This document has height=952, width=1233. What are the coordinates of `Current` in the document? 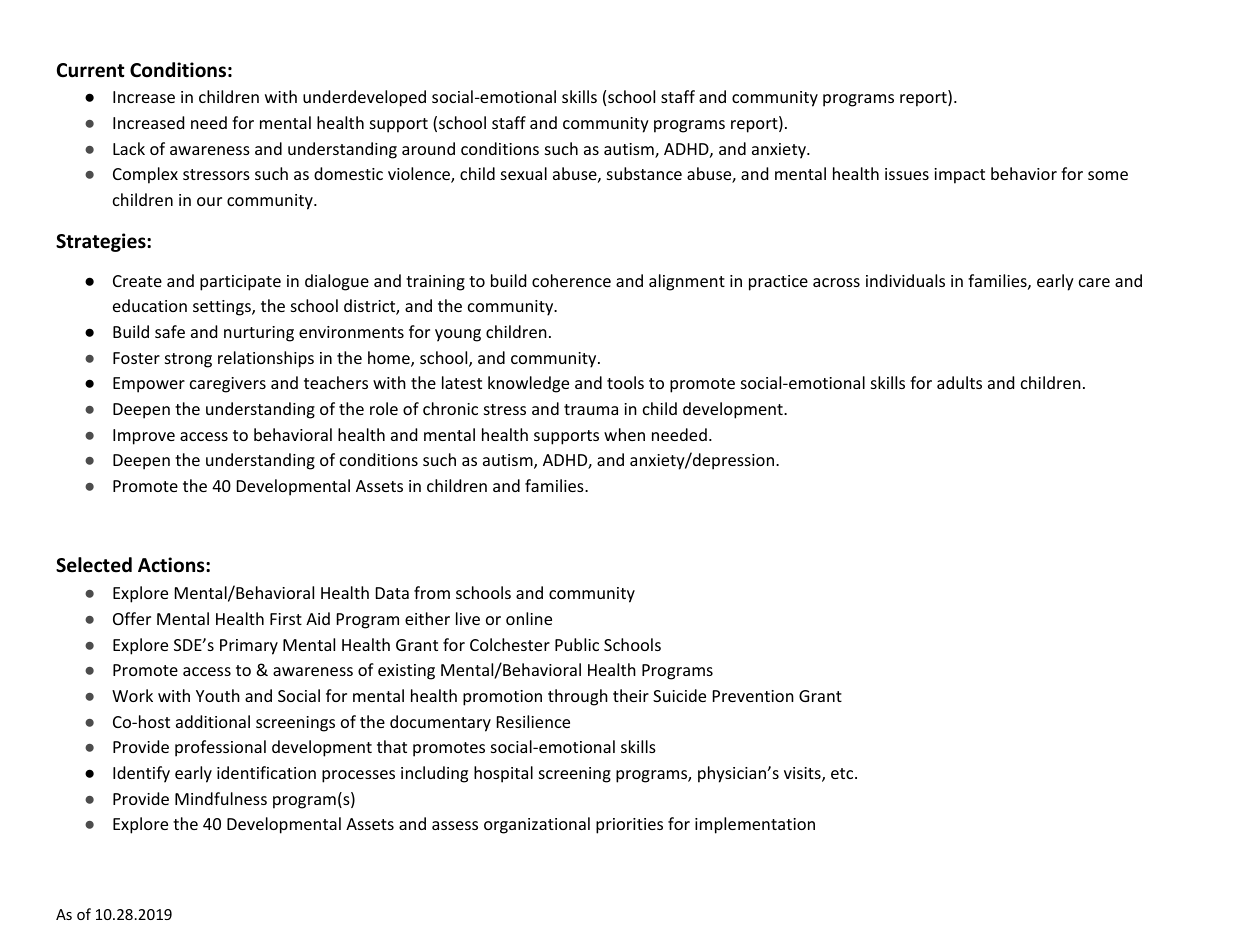 It's located at (91, 70).
